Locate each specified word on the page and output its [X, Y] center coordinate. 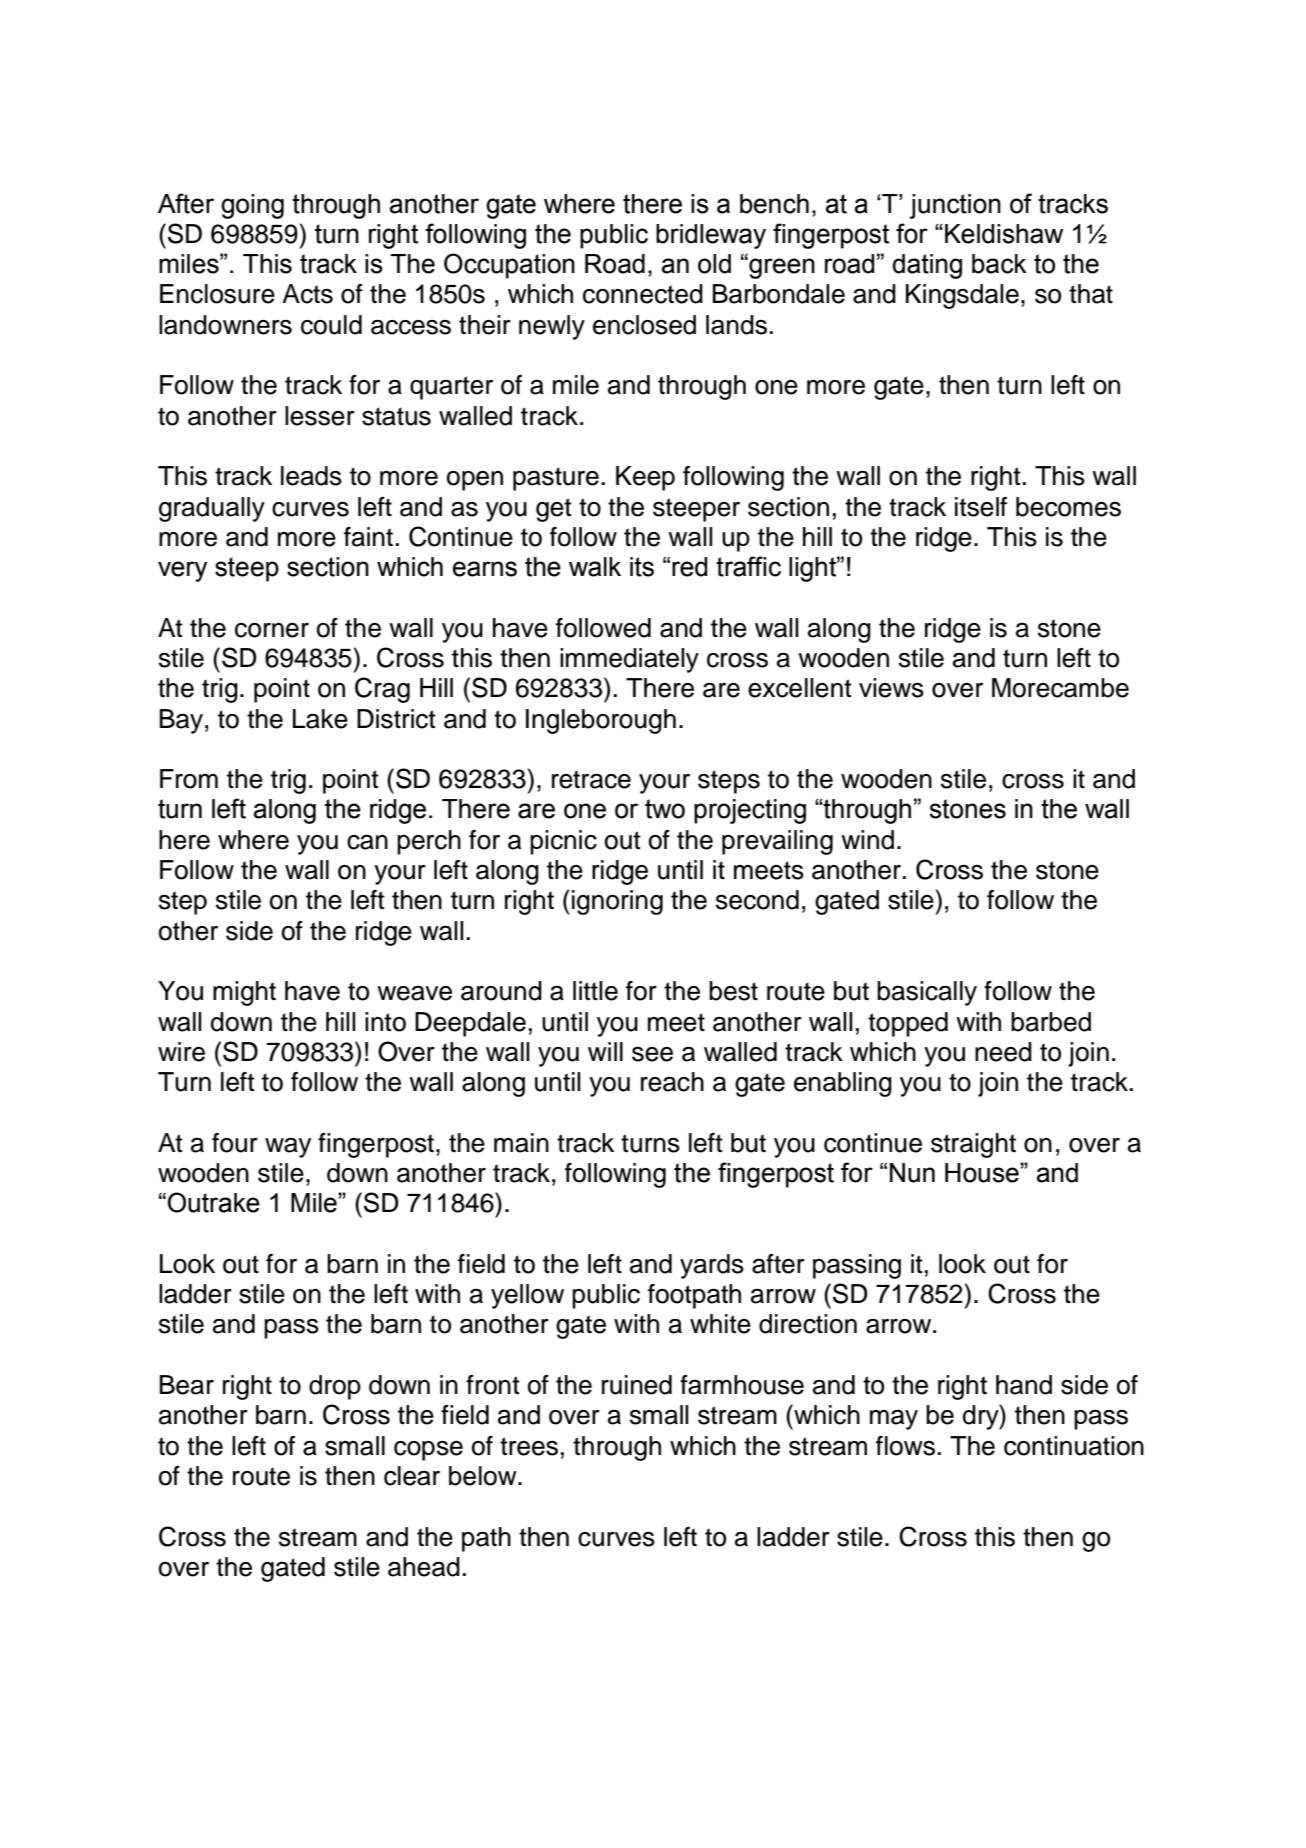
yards [712, 1266]
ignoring [617, 902]
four [235, 1143]
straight [973, 1145]
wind [867, 840]
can [367, 842]
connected [643, 294]
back [999, 264]
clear [412, 1476]
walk [595, 567]
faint [368, 537]
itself [981, 507]
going [252, 206]
